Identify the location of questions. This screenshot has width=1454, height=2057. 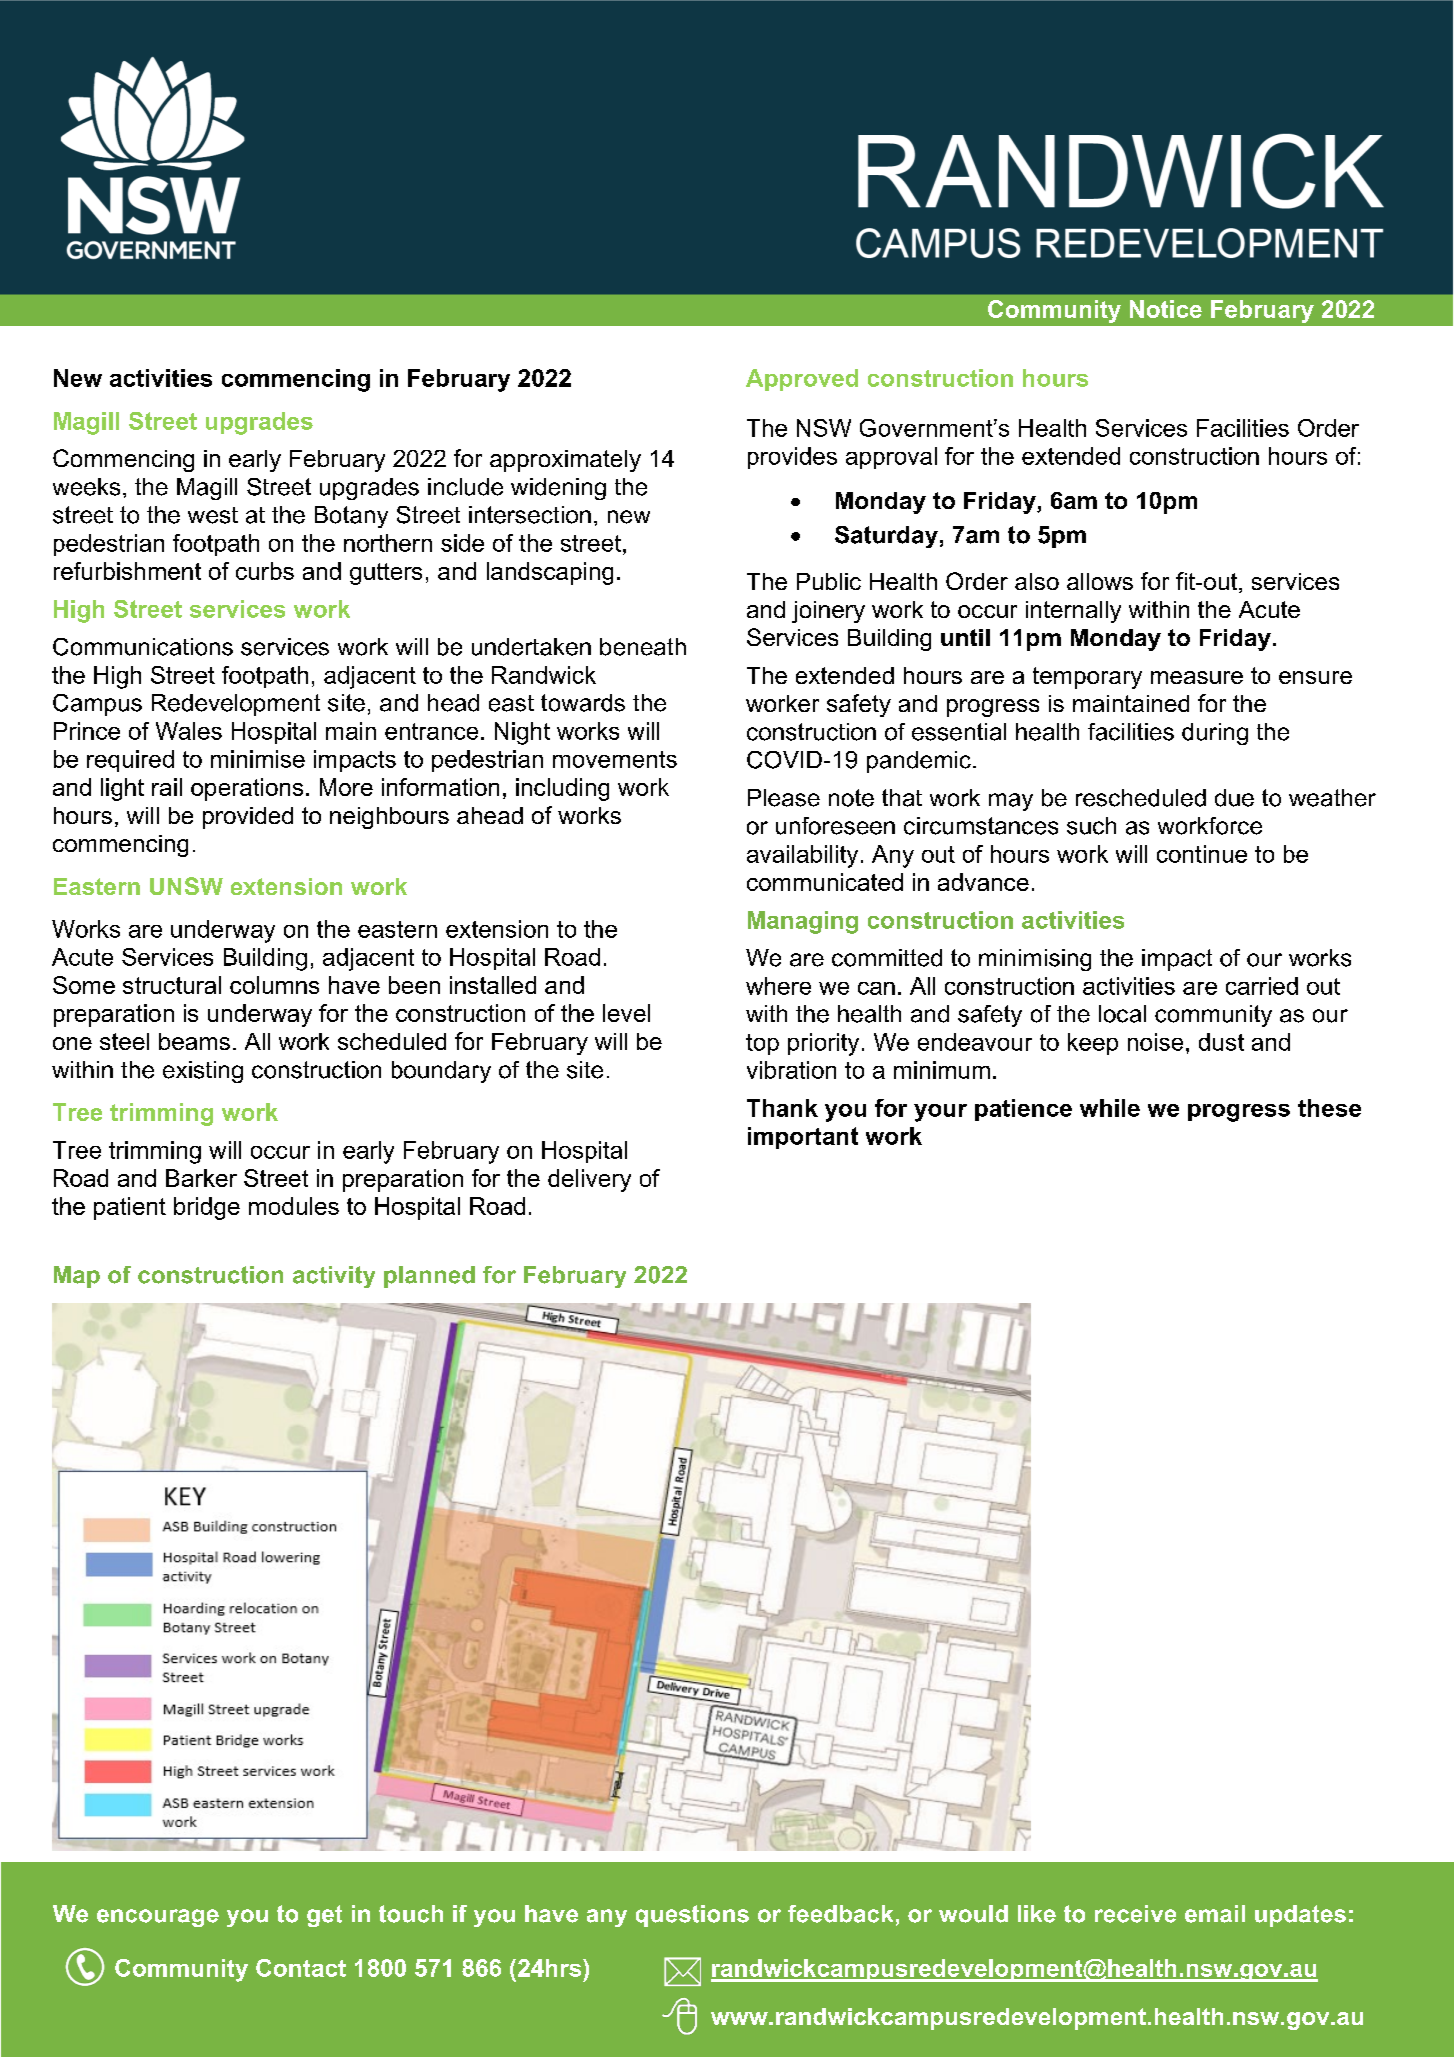
(692, 1916).
